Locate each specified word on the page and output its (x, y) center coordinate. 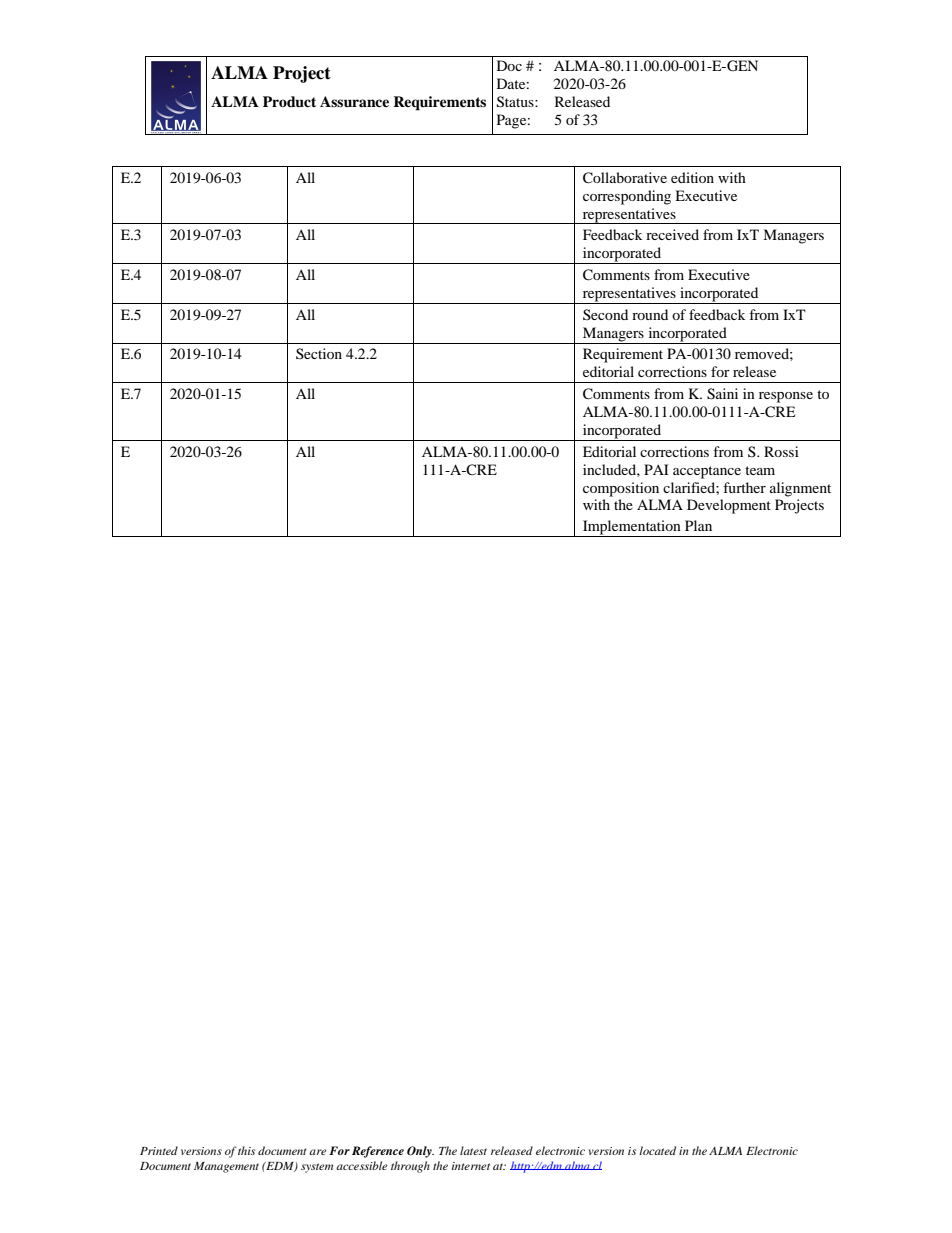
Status (516, 102)
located (657, 1150)
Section (319, 353)
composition (621, 489)
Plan (698, 525)
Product (289, 102)
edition (692, 177)
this (246, 1150)
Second (605, 314)
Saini (722, 394)
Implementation (632, 528)
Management (226, 1167)
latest (473, 1150)
